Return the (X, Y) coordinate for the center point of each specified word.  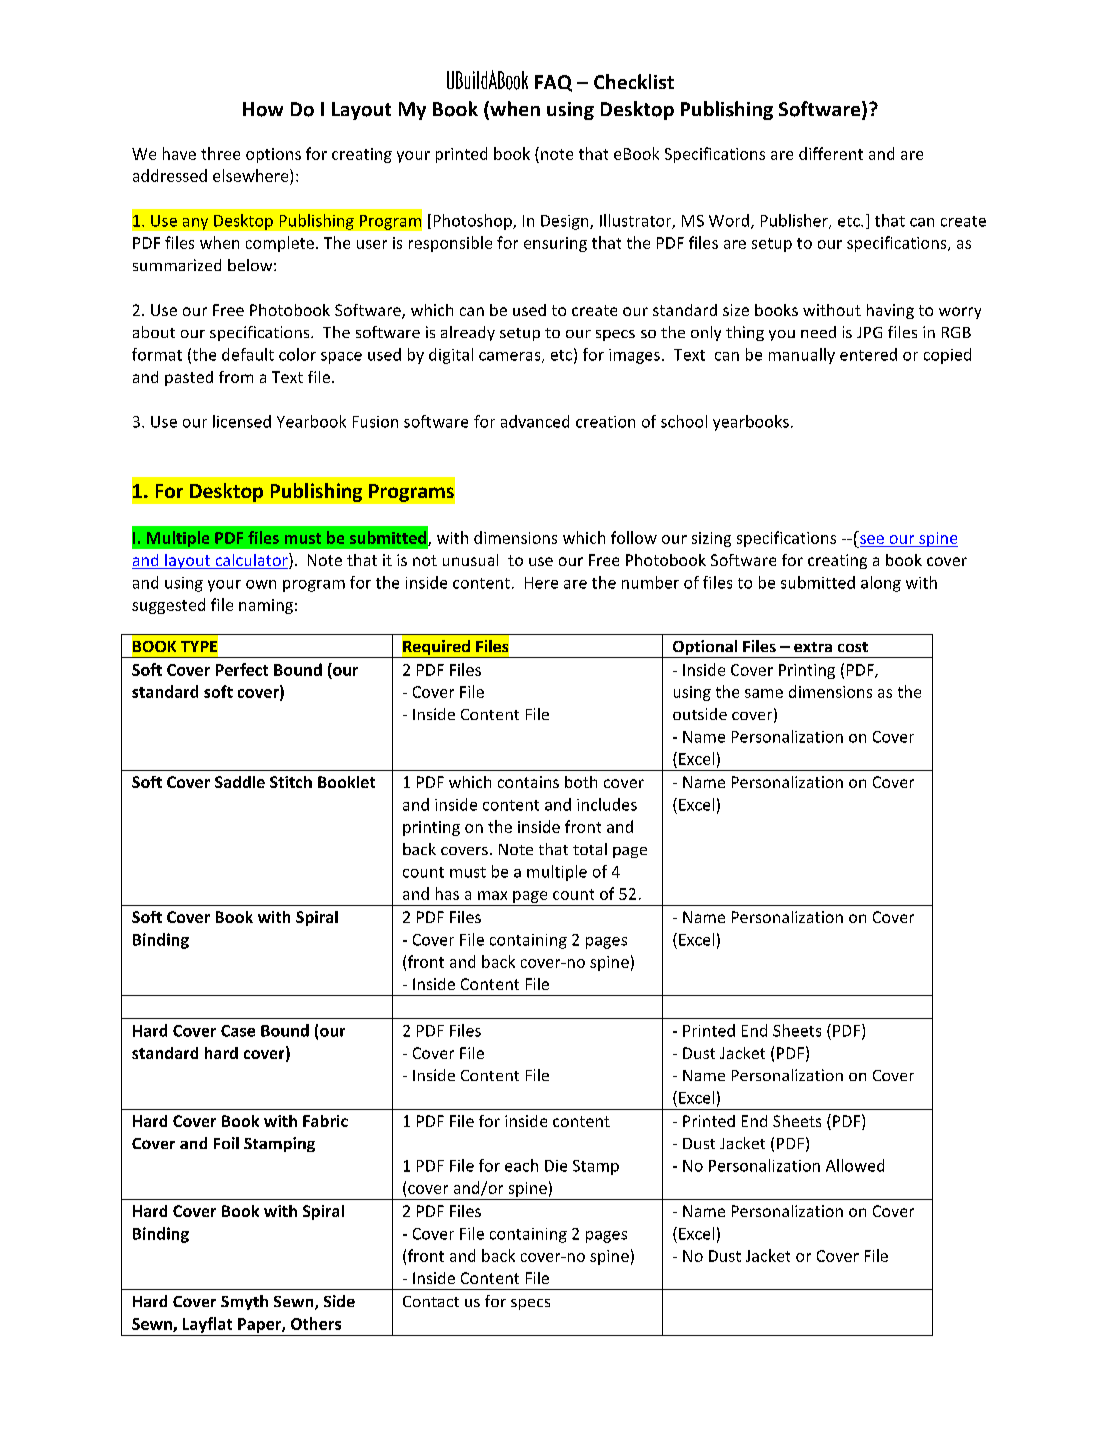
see (872, 539)
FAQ (553, 83)
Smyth (244, 1302)
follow (634, 537)
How (263, 109)
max (492, 895)
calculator (251, 561)
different (831, 153)
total (590, 849)
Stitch (291, 782)
